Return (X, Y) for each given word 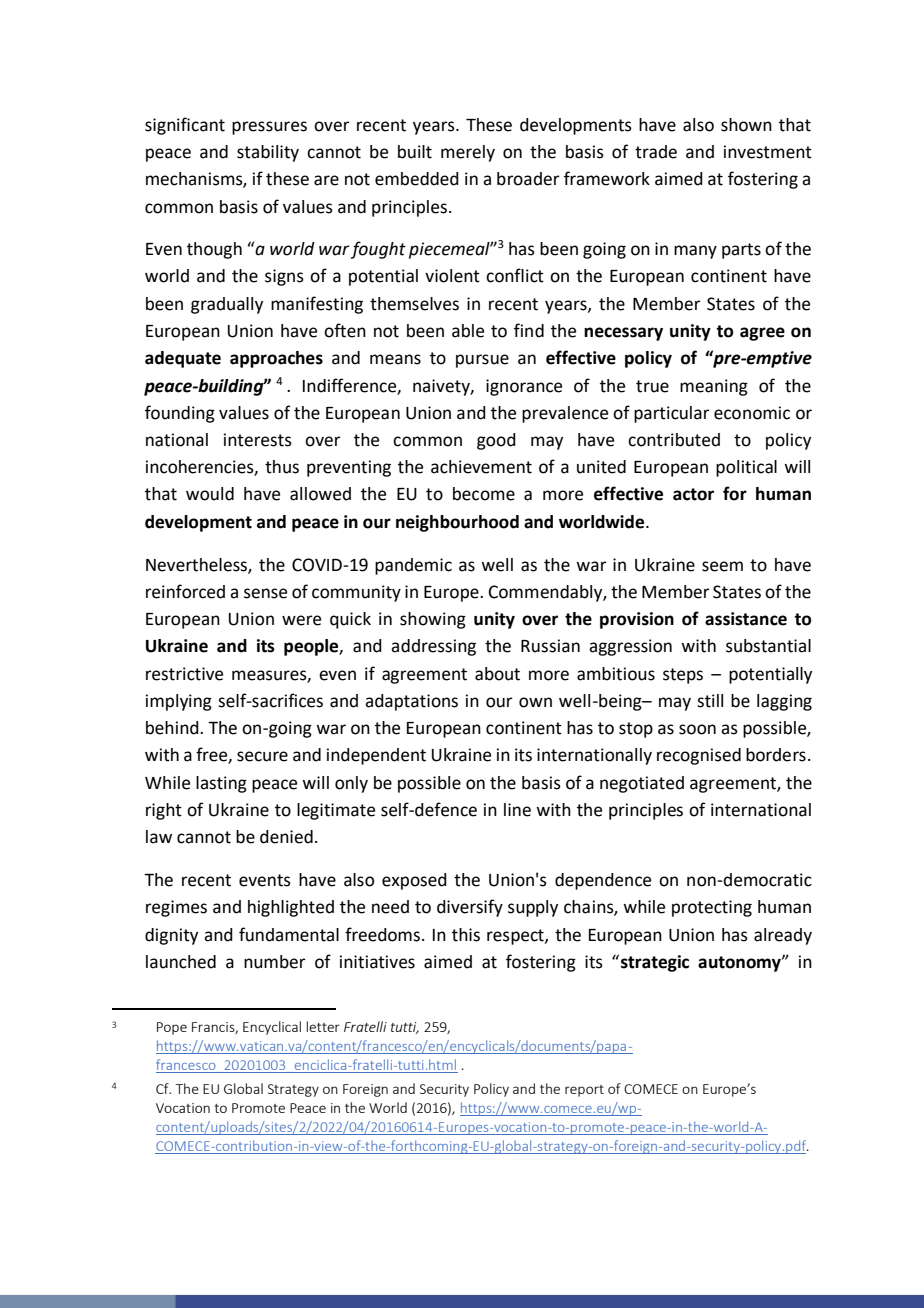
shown (746, 125)
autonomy (740, 964)
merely (468, 153)
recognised (699, 756)
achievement (481, 467)
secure (262, 756)
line (517, 810)
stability (268, 153)
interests (258, 440)
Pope (172, 1028)
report (584, 1091)
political (746, 468)
